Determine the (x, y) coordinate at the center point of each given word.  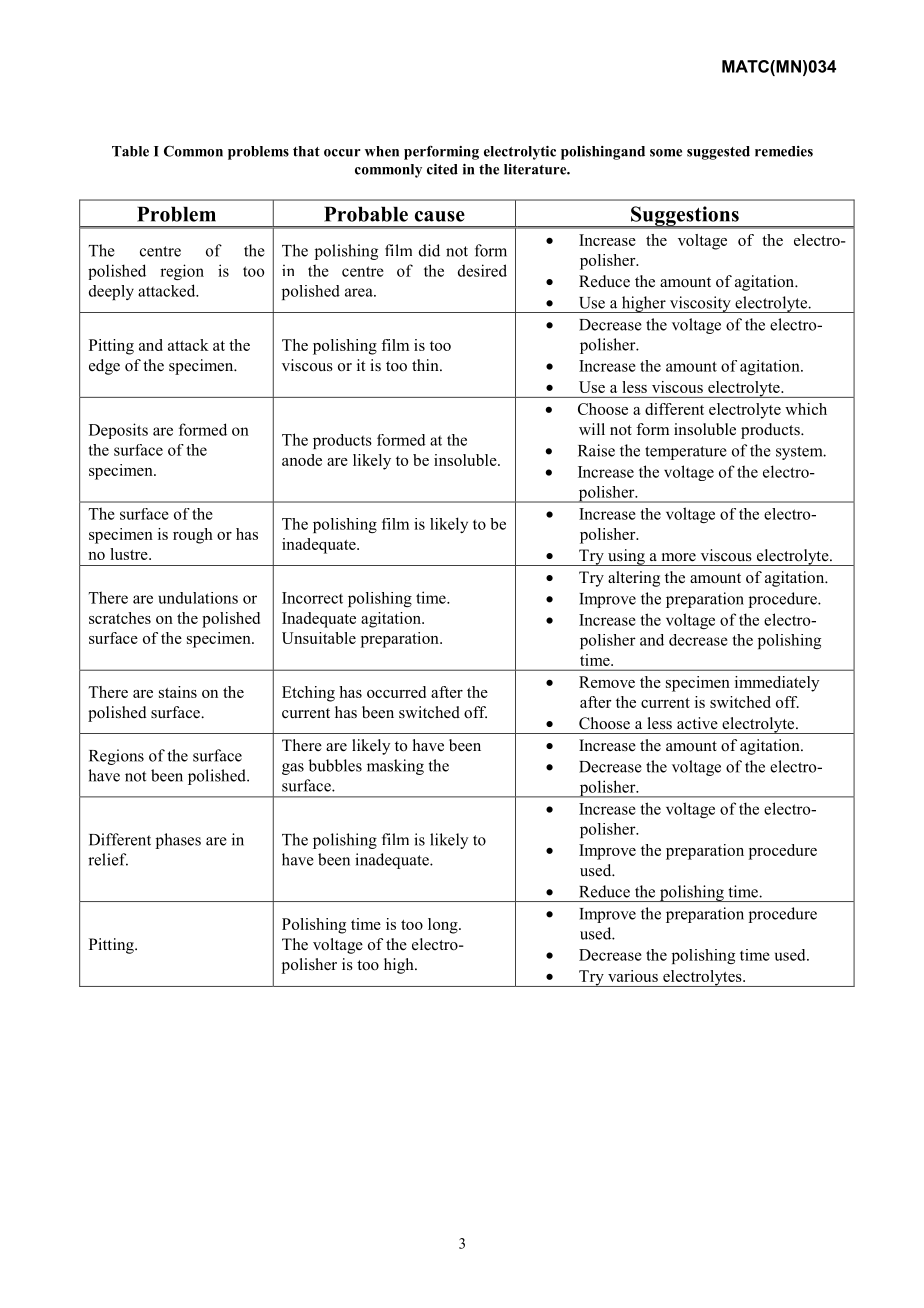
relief (108, 859)
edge (104, 367)
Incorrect (312, 598)
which (806, 409)
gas (293, 769)
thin (426, 365)
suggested (718, 153)
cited (442, 169)
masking (395, 767)
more (679, 557)
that (306, 151)
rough (193, 536)
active (697, 723)
